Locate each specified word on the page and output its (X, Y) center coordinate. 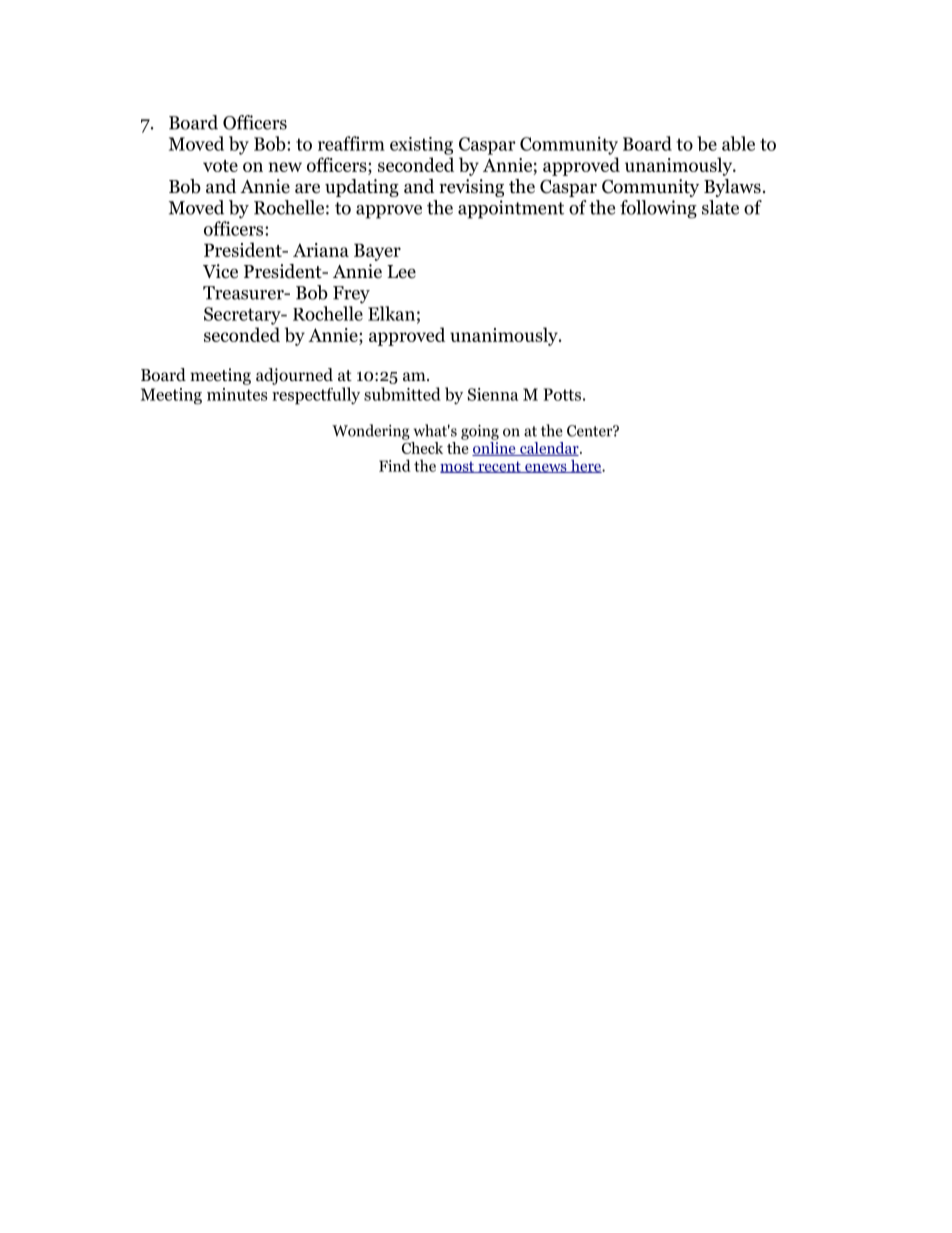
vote (220, 166)
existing (421, 146)
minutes (237, 394)
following (658, 209)
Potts (562, 394)
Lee (401, 272)
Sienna (493, 394)
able (738, 143)
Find (394, 465)
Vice (220, 271)
